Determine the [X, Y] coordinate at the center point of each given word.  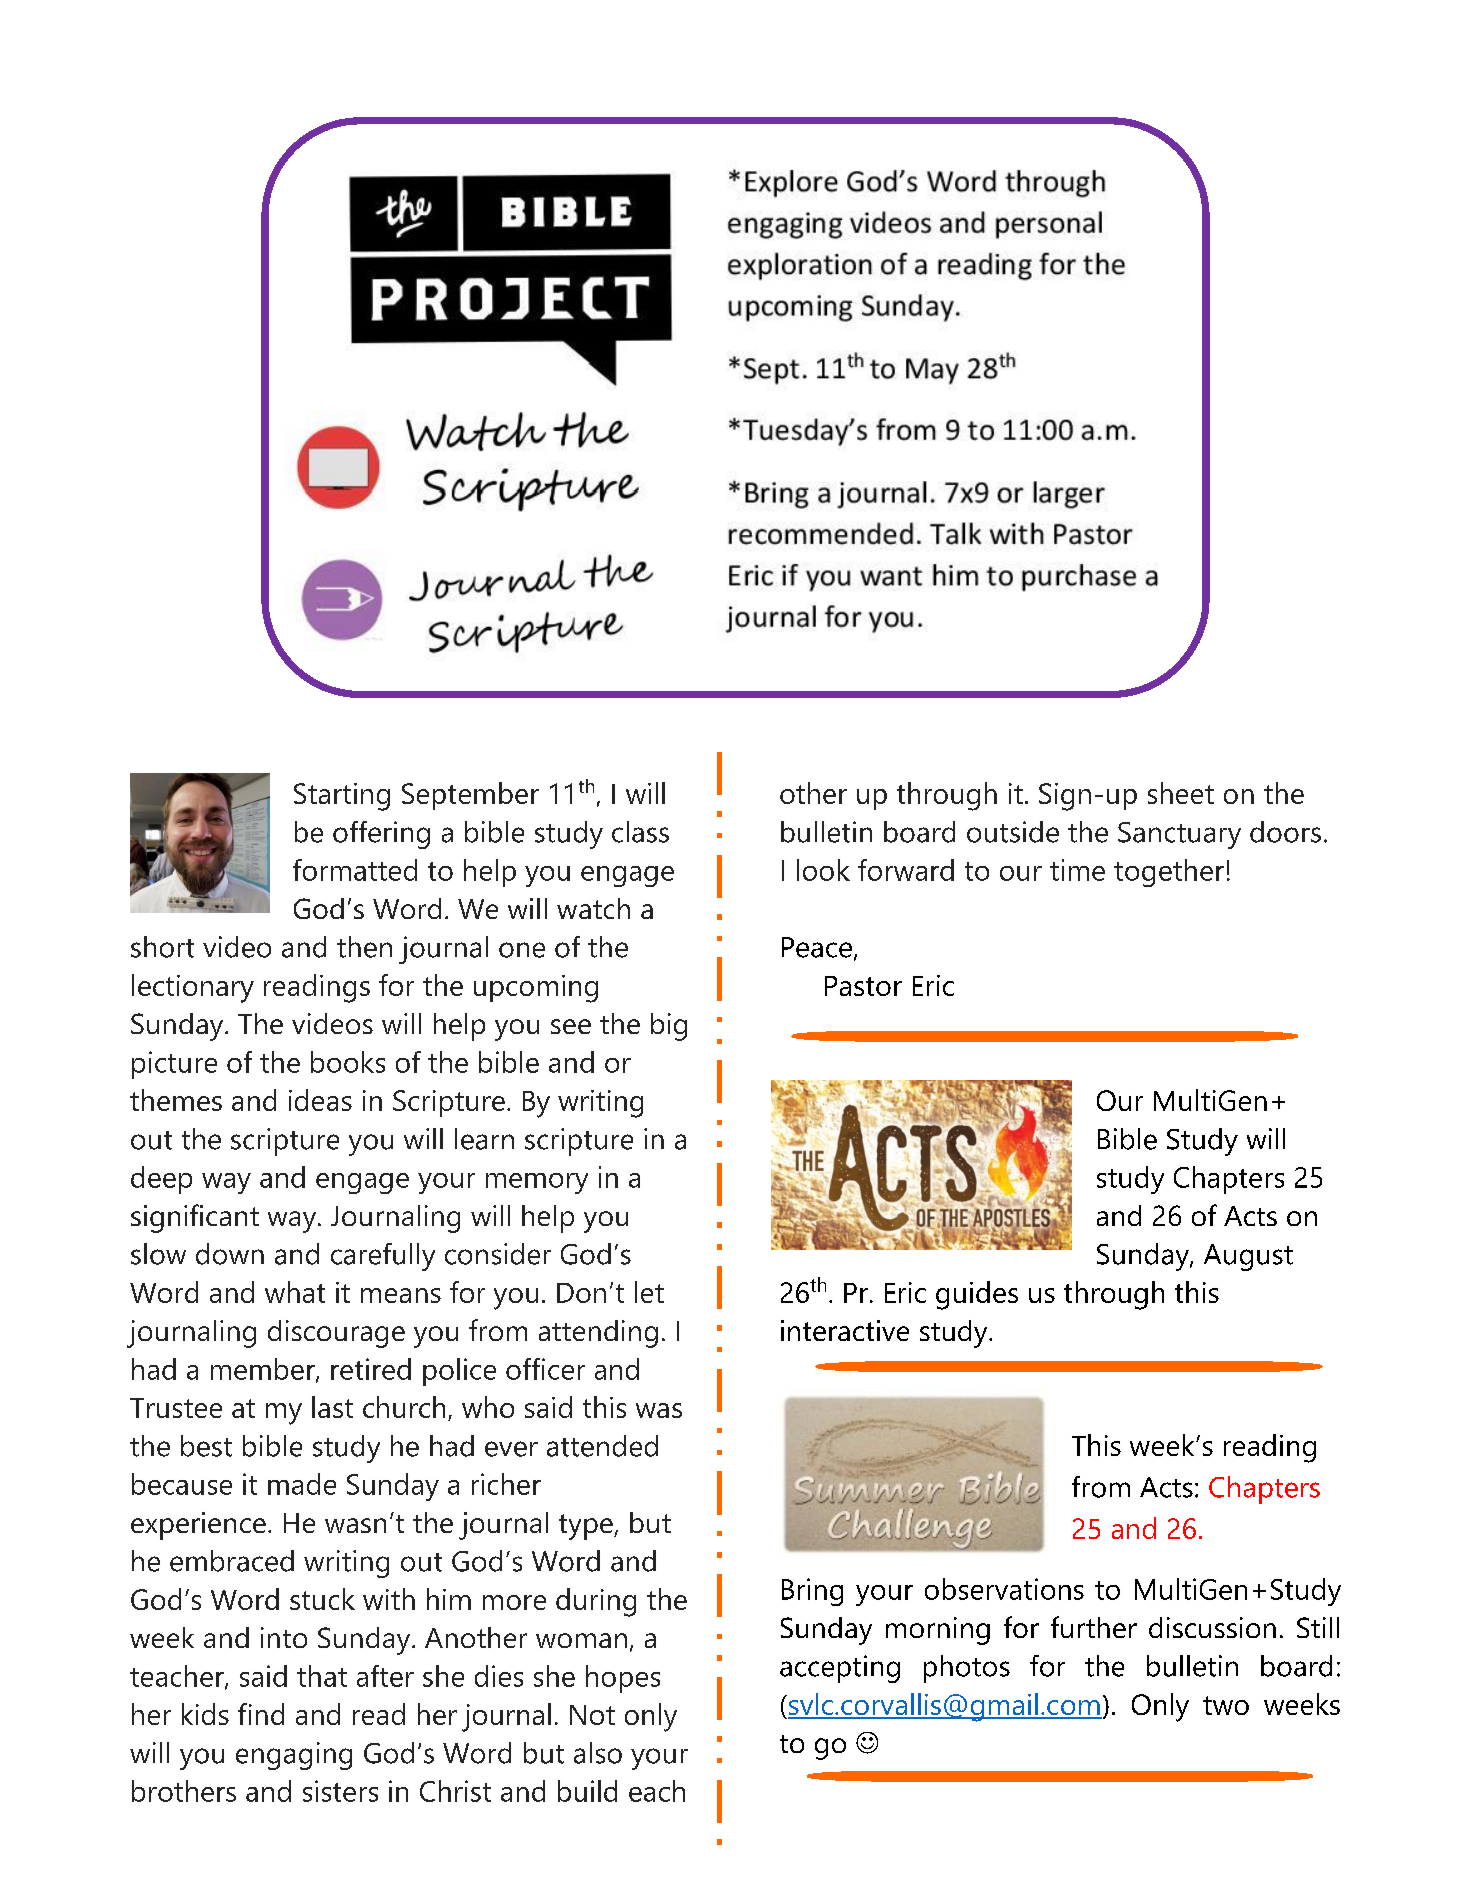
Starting [342, 797]
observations [1004, 1589]
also [598, 1753]
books [348, 1062]
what [295, 1292]
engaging [294, 1756]
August [1248, 1257]
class [640, 832]
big [669, 1027]
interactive [845, 1330]
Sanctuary [1179, 835]
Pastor [863, 986]
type [587, 1527]
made [302, 1484]
